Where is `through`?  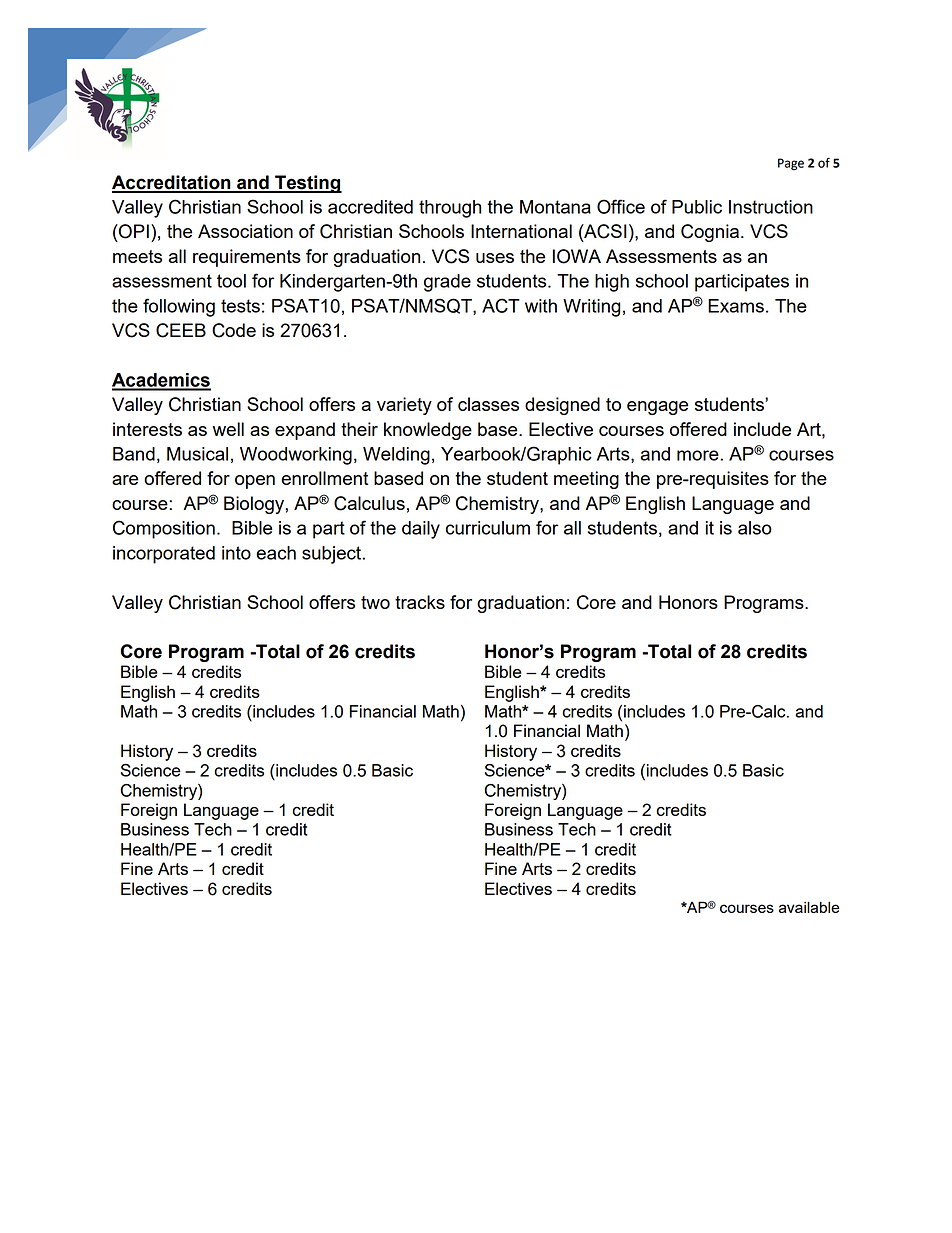 through is located at coordinates (450, 209).
